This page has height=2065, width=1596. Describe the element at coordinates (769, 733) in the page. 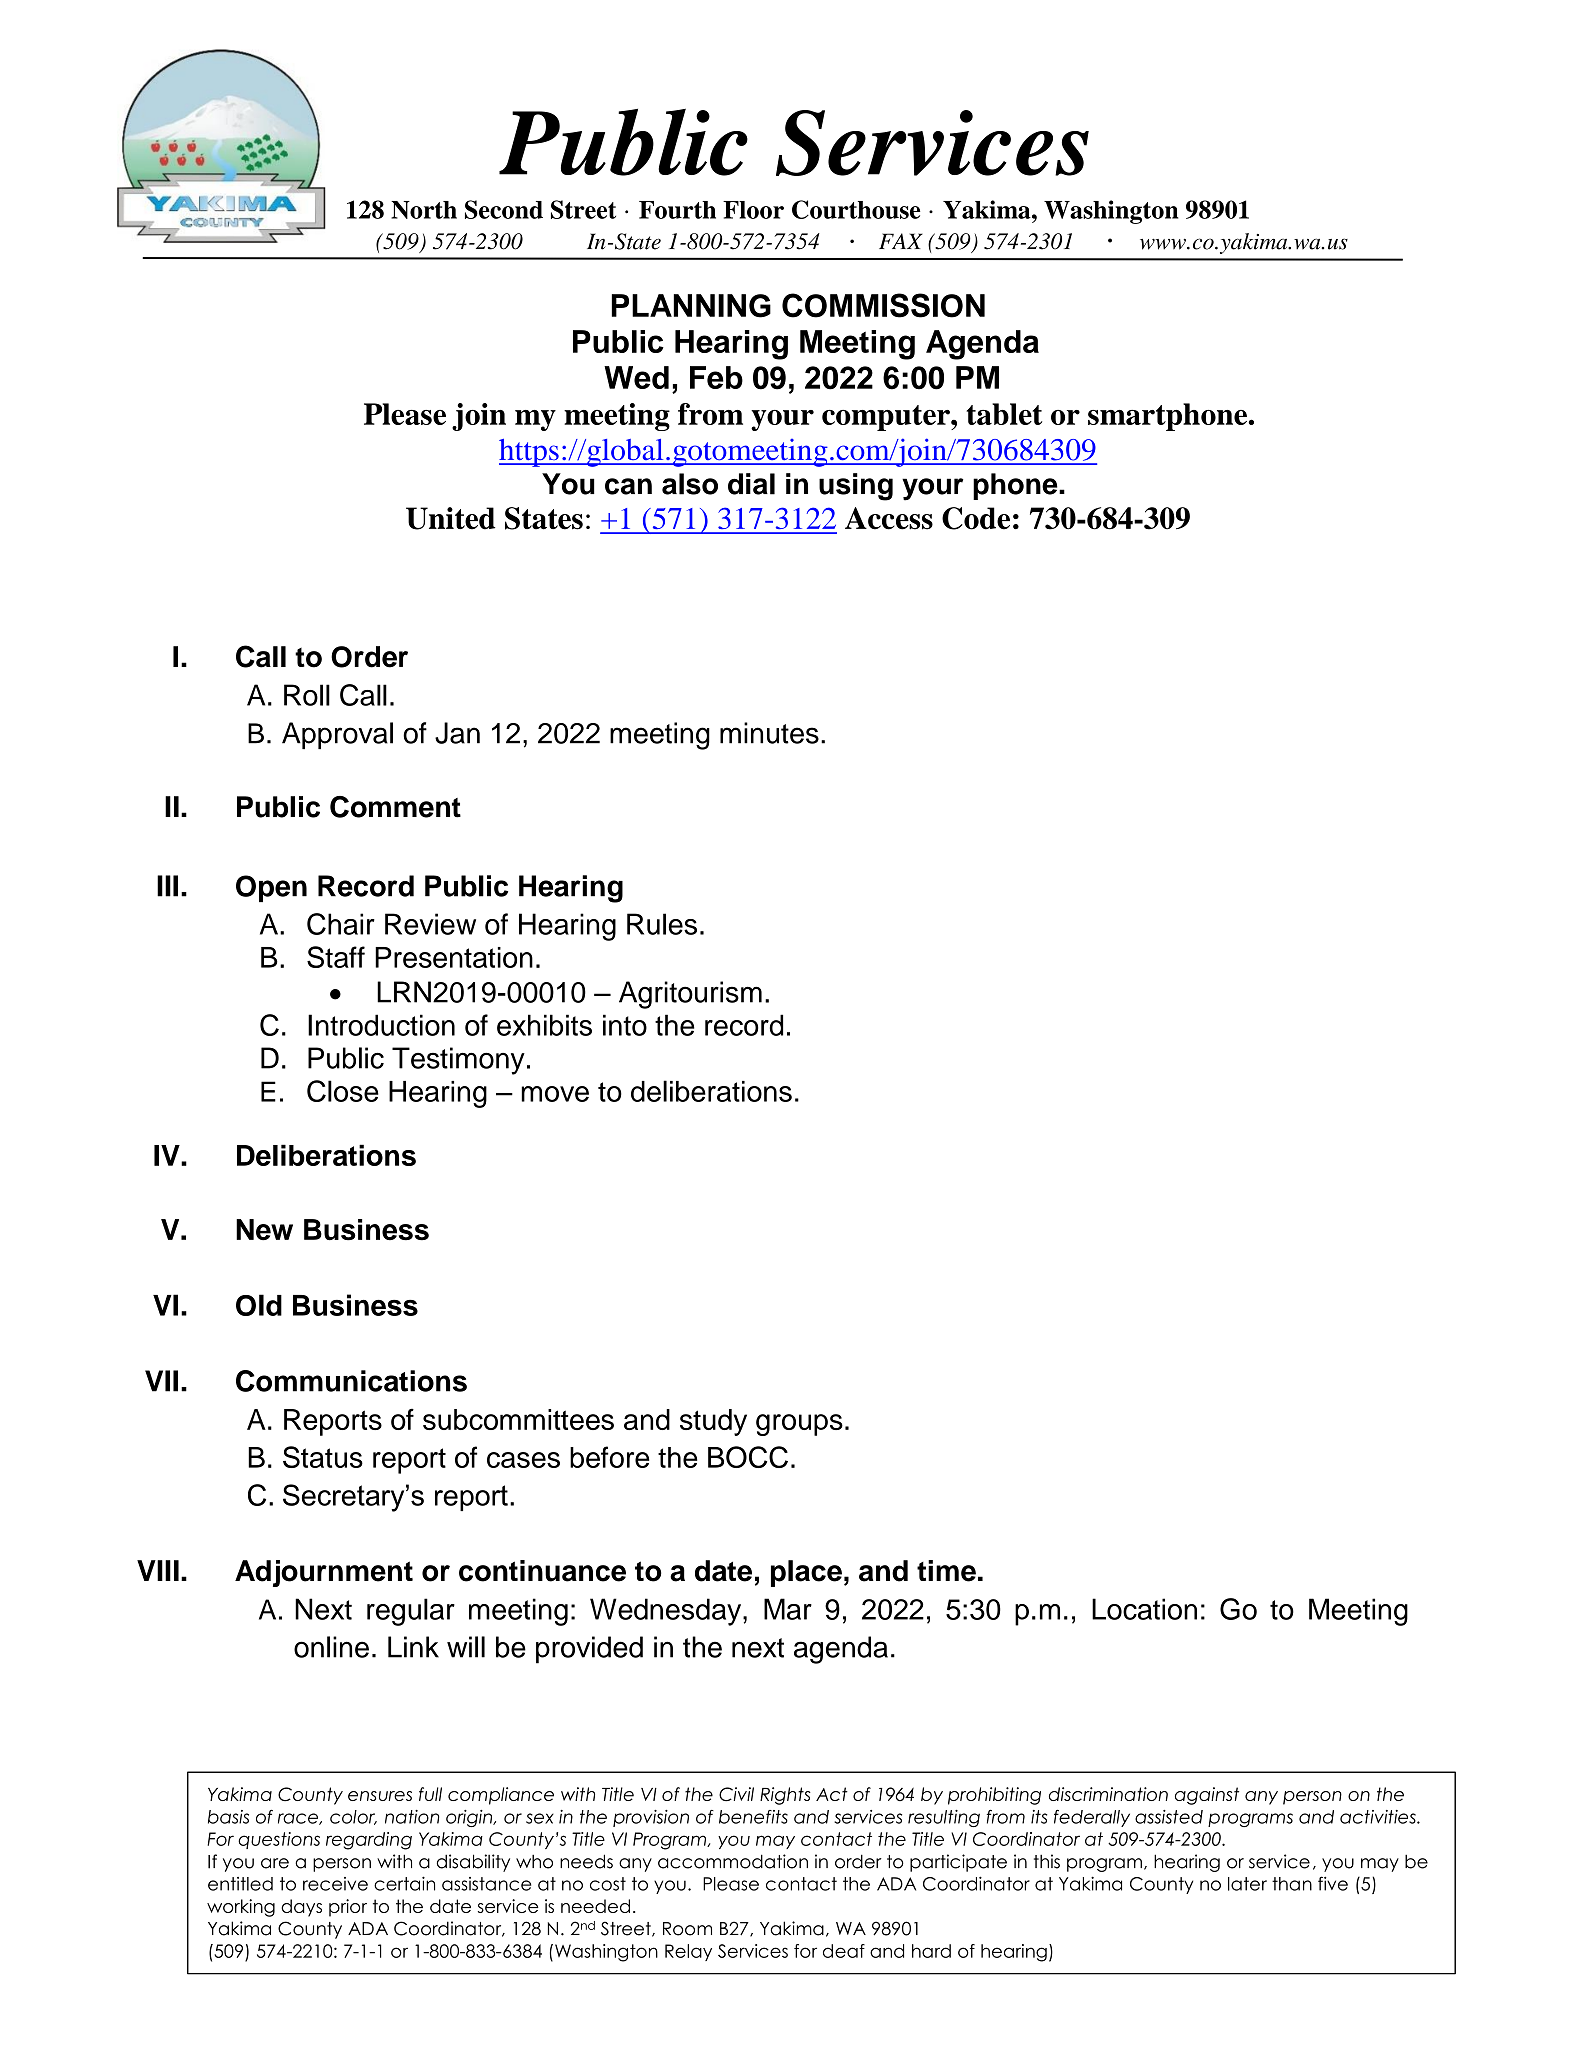

I see `minutes` at that location.
